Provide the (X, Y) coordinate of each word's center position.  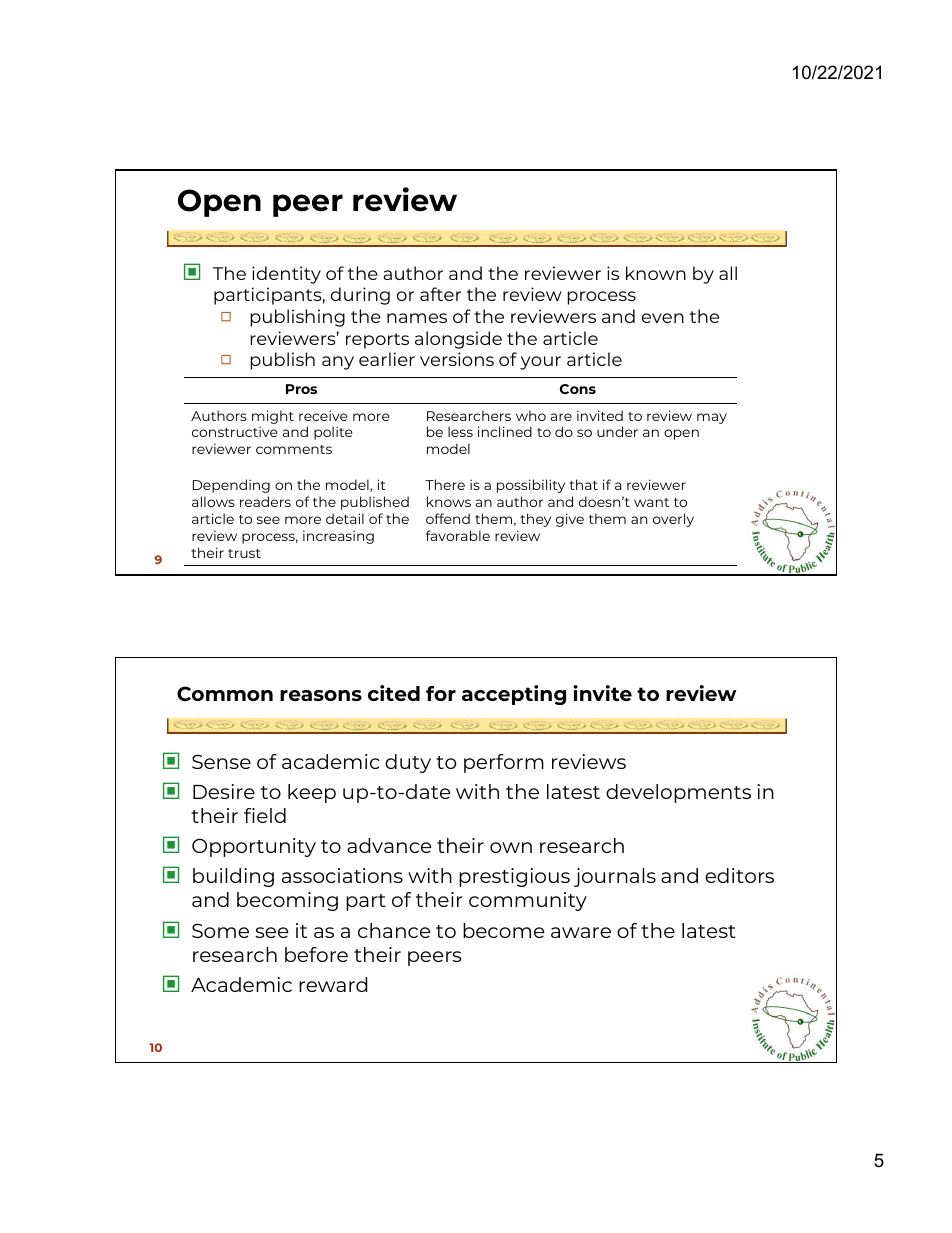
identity (286, 275)
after (440, 294)
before (316, 954)
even (663, 318)
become (504, 930)
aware (581, 932)
